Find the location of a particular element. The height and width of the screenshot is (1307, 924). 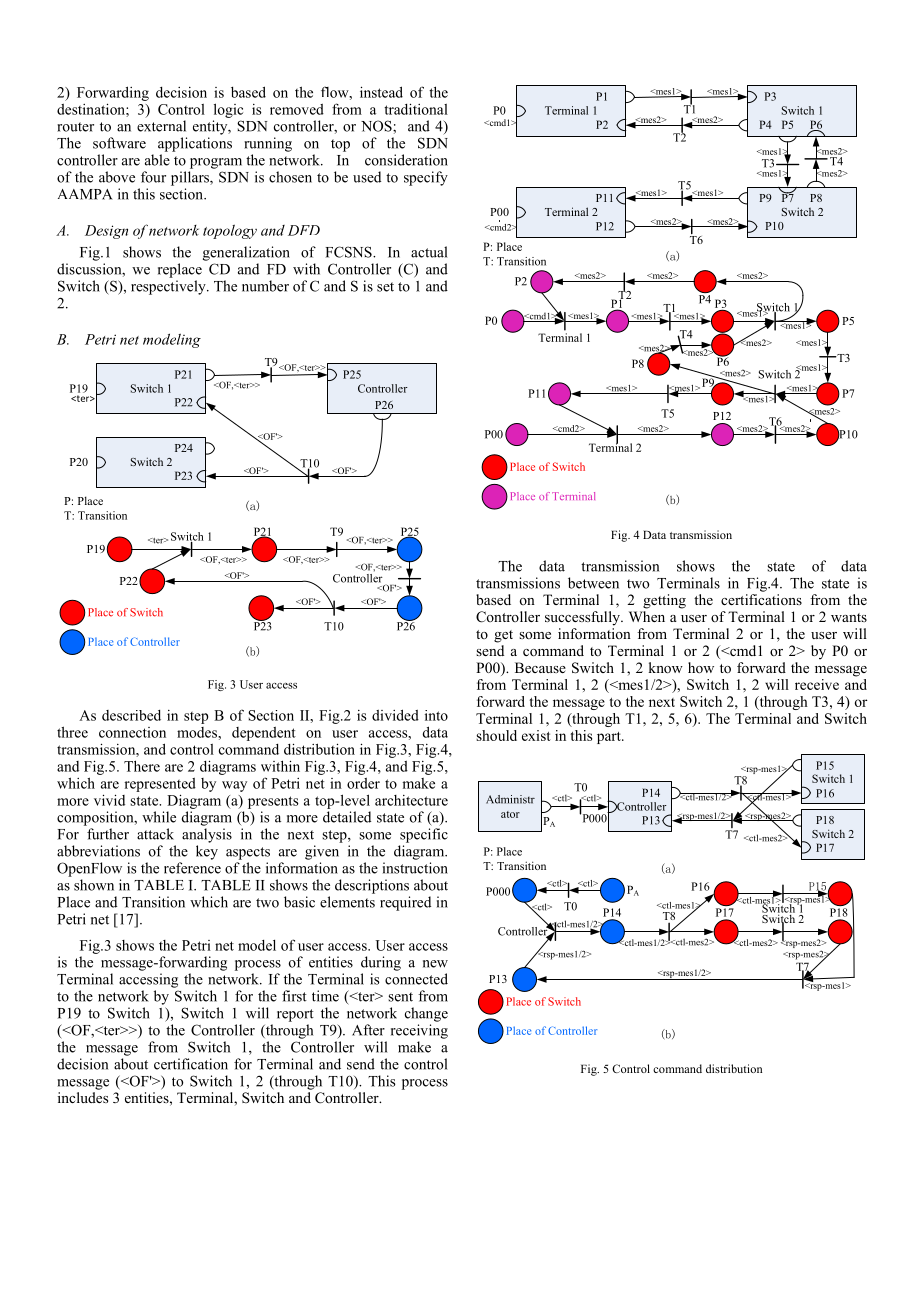

successfully is located at coordinates (583, 618).
